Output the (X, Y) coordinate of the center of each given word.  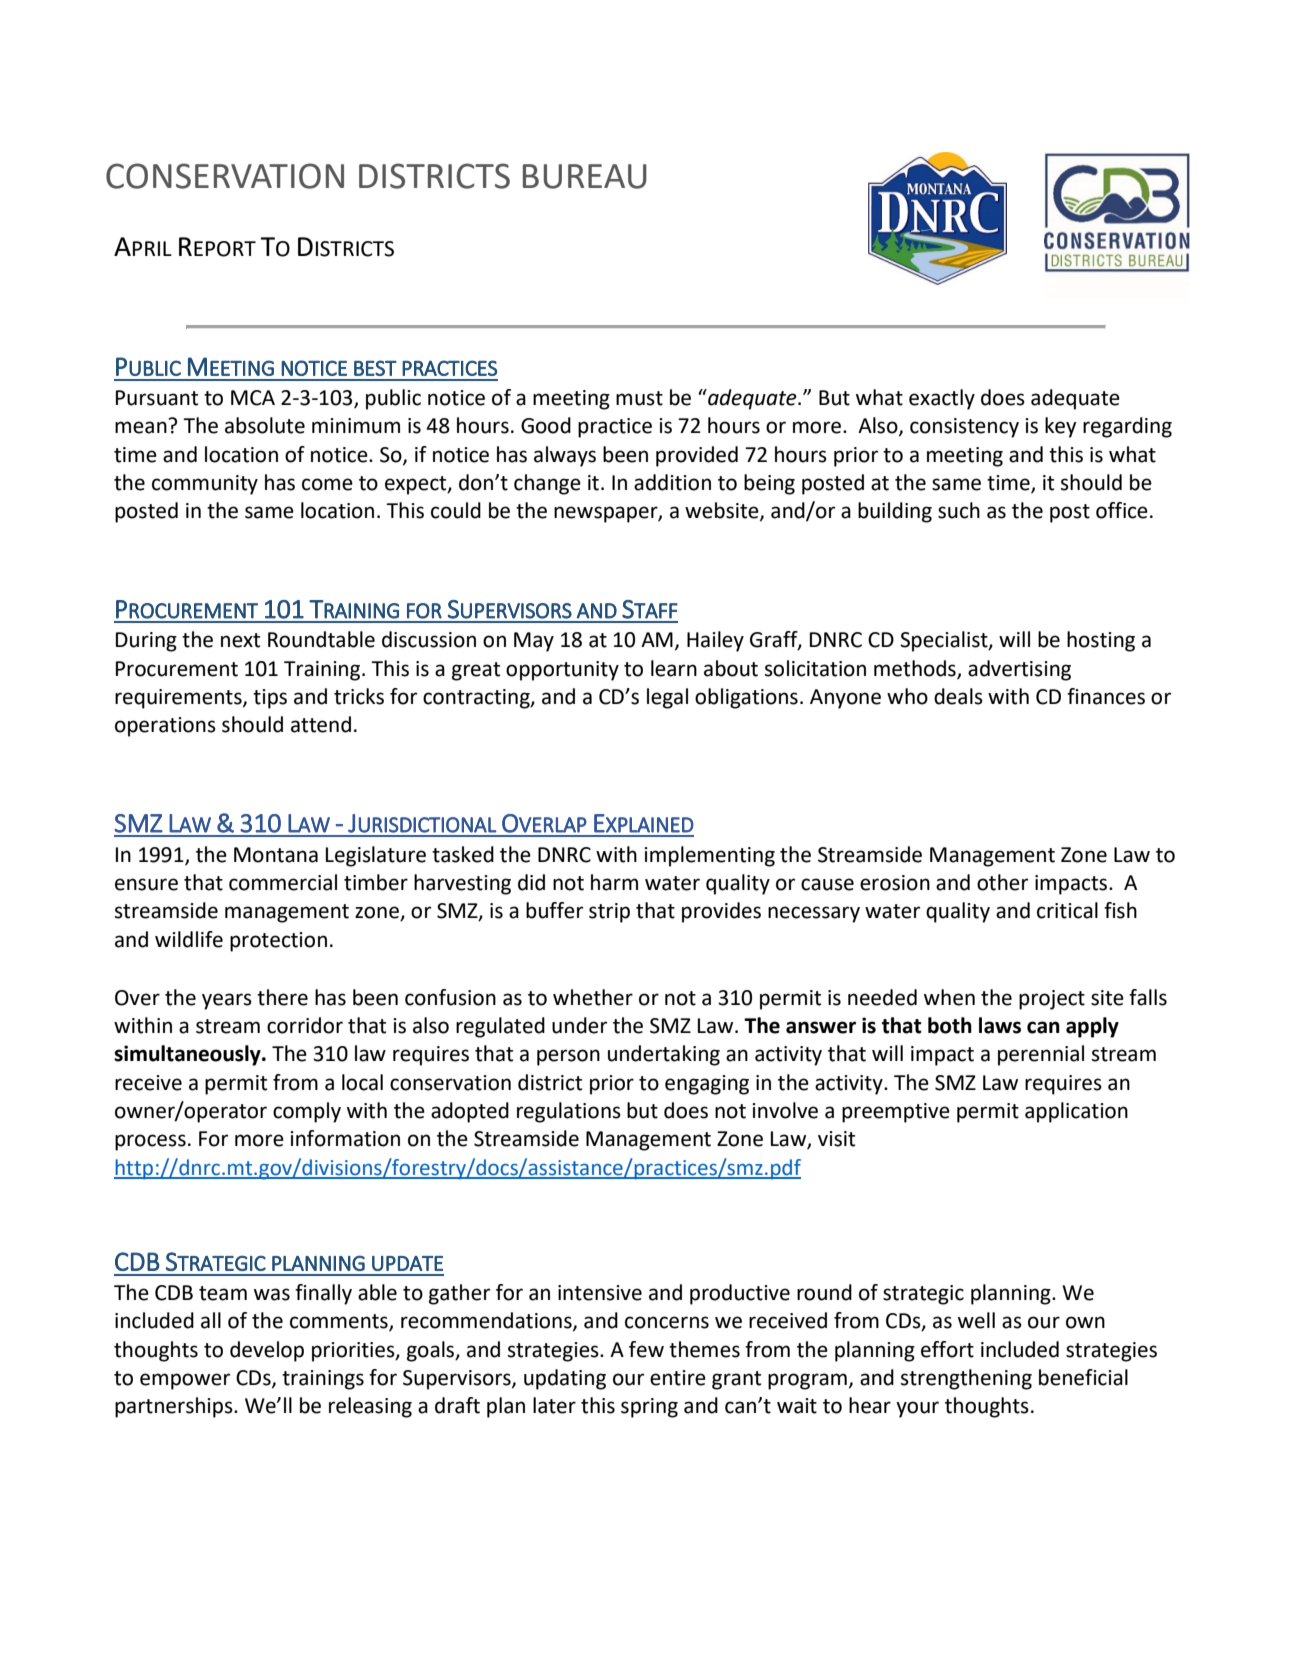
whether (593, 997)
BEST (375, 368)
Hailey (715, 641)
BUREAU (585, 176)
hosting (1101, 641)
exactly (942, 399)
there (282, 997)
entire (678, 1378)
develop (267, 1351)
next (240, 640)
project (1052, 1000)
